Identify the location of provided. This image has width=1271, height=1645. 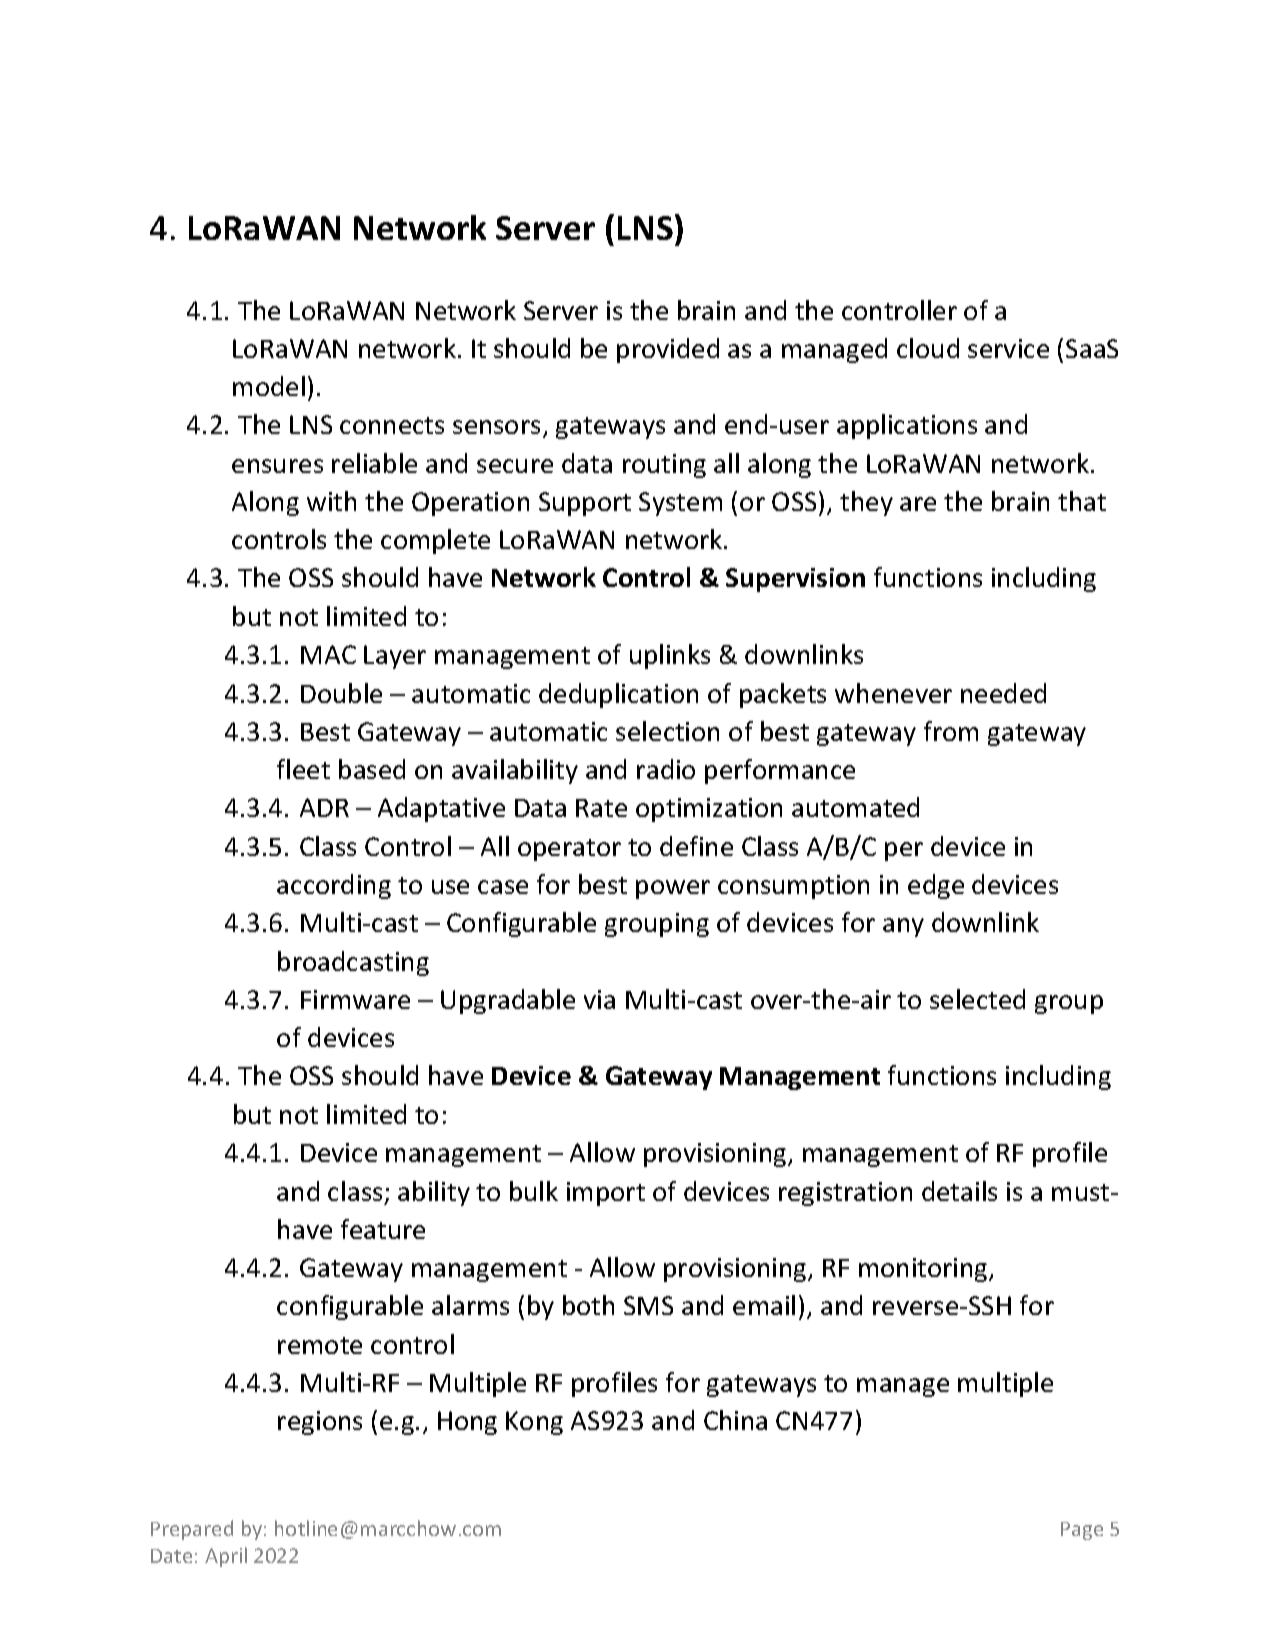
(668, 350).
